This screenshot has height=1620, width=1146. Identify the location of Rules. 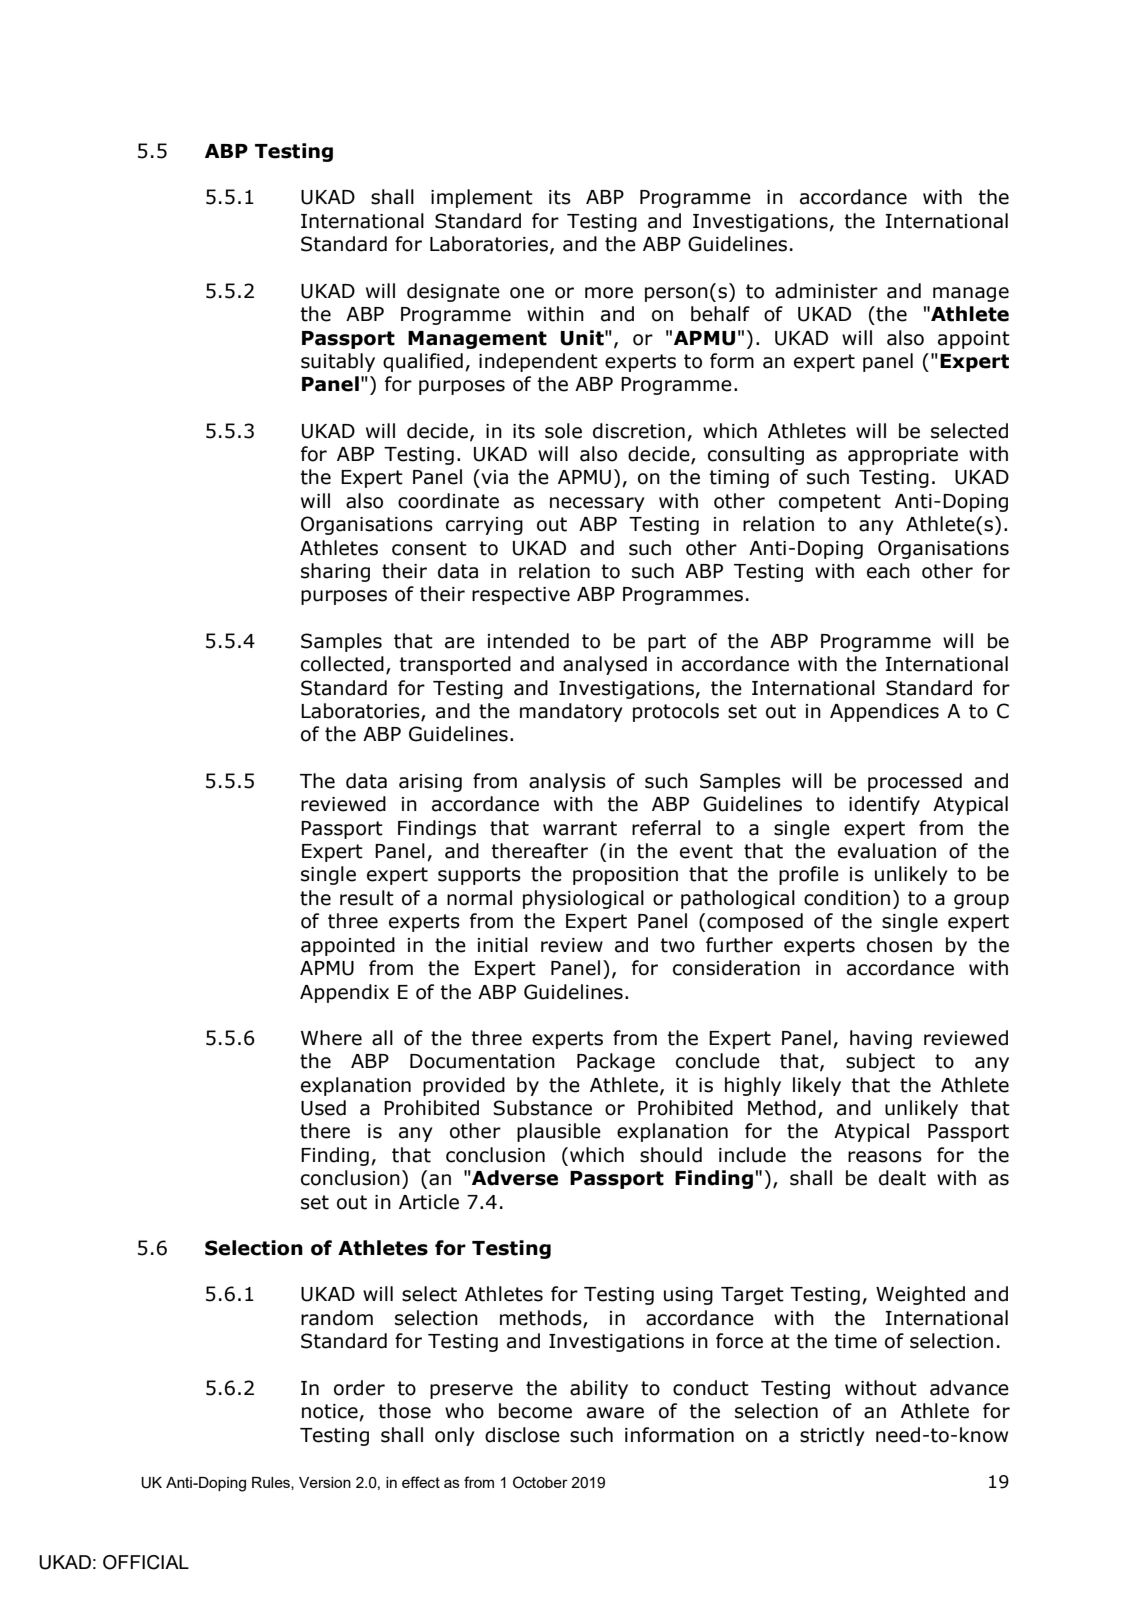
(272, 1483).
